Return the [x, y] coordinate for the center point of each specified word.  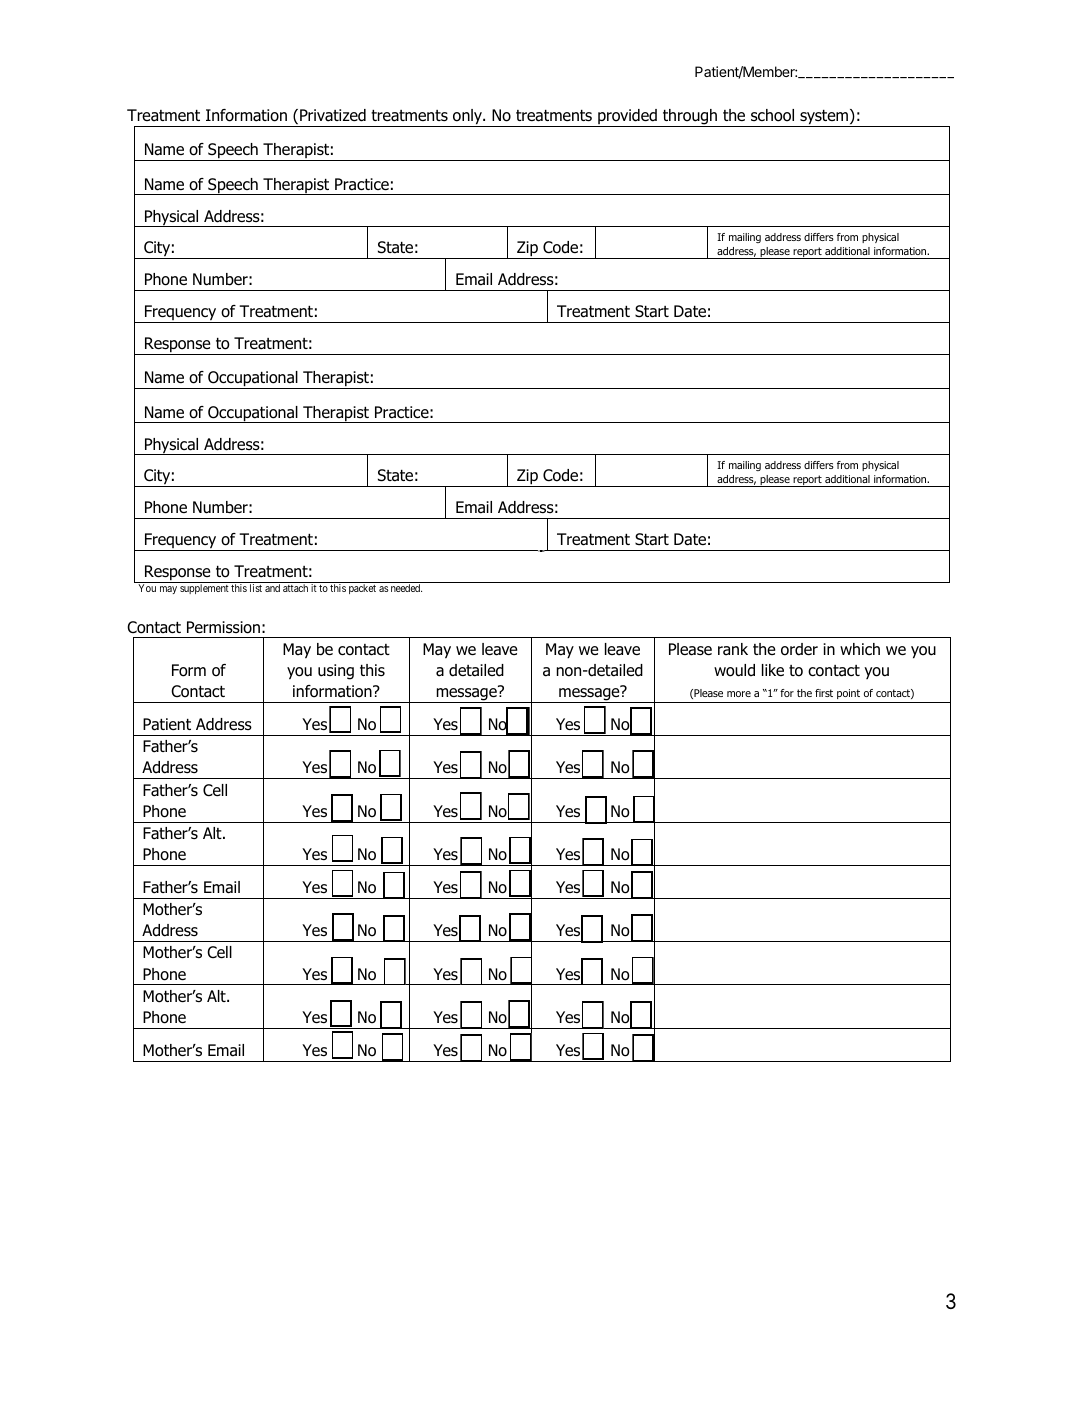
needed [406, 588]
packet [362, 589]
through [690, 118]
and [272, 588]
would [734, 670]
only [467, 118]
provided [627, 118]
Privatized [333, 115]
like [773, 670]
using [336, 672]
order [799, 649]
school [772, 115]
